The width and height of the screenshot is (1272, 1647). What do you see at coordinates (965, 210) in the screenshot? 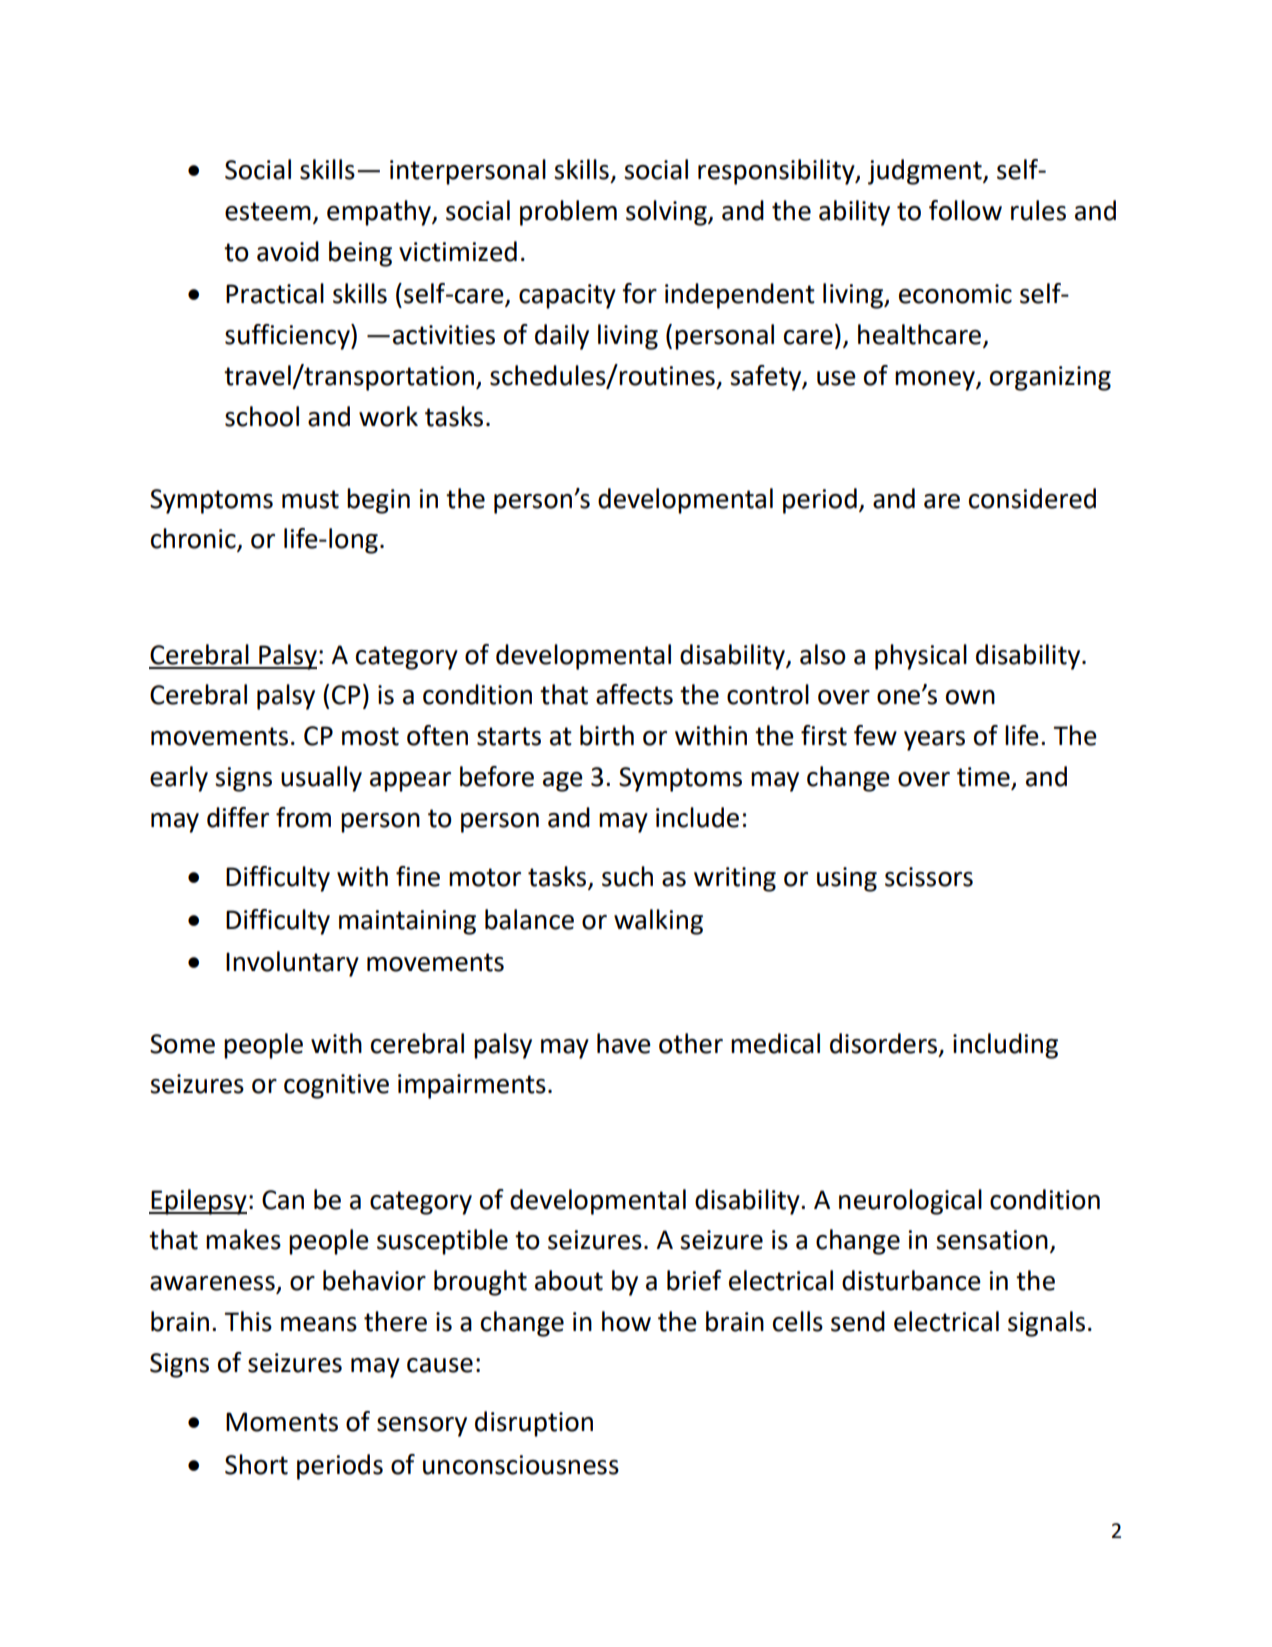
I see `follow` at bounding box center [965, 210].
